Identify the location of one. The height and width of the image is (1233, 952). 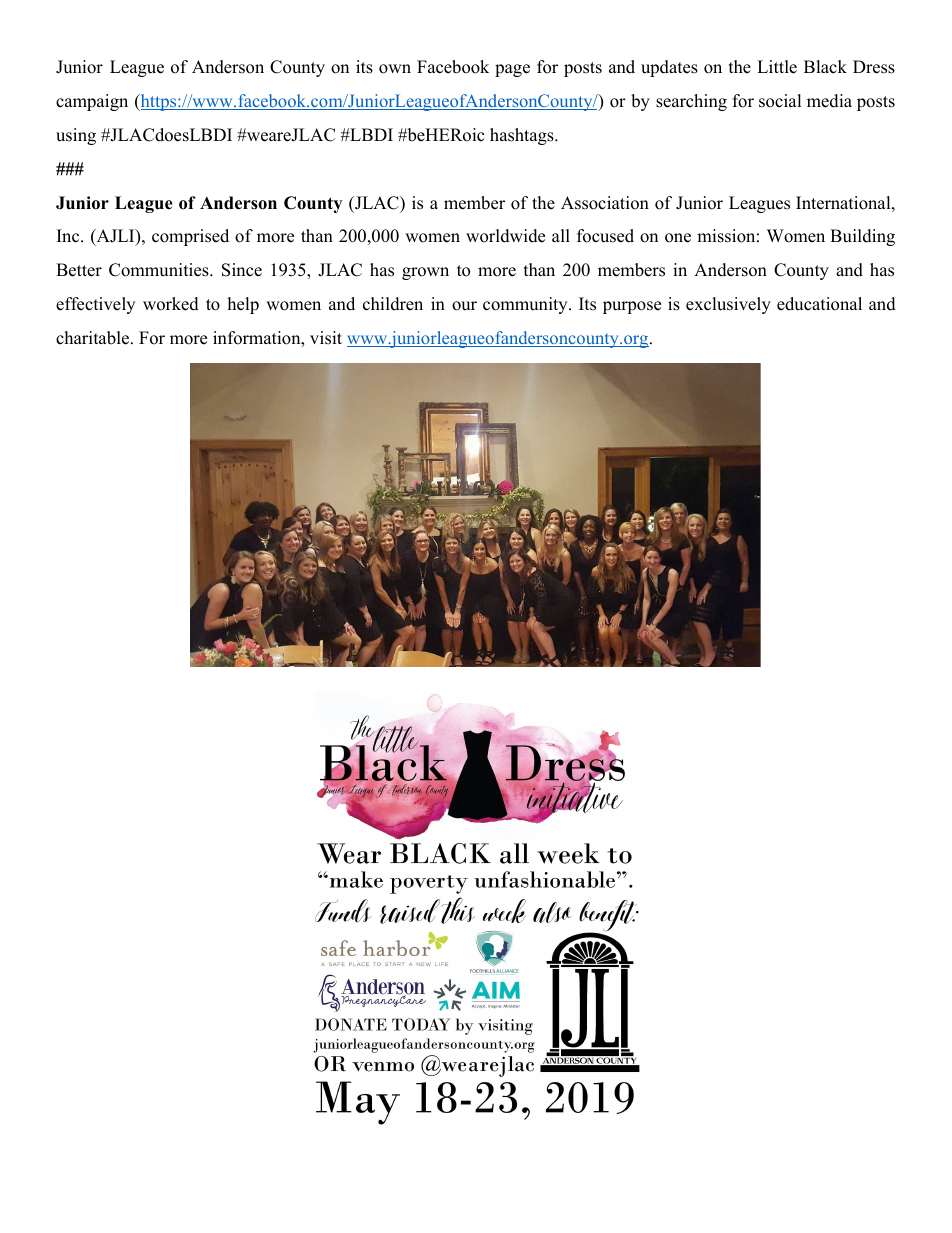
(678, 238).
